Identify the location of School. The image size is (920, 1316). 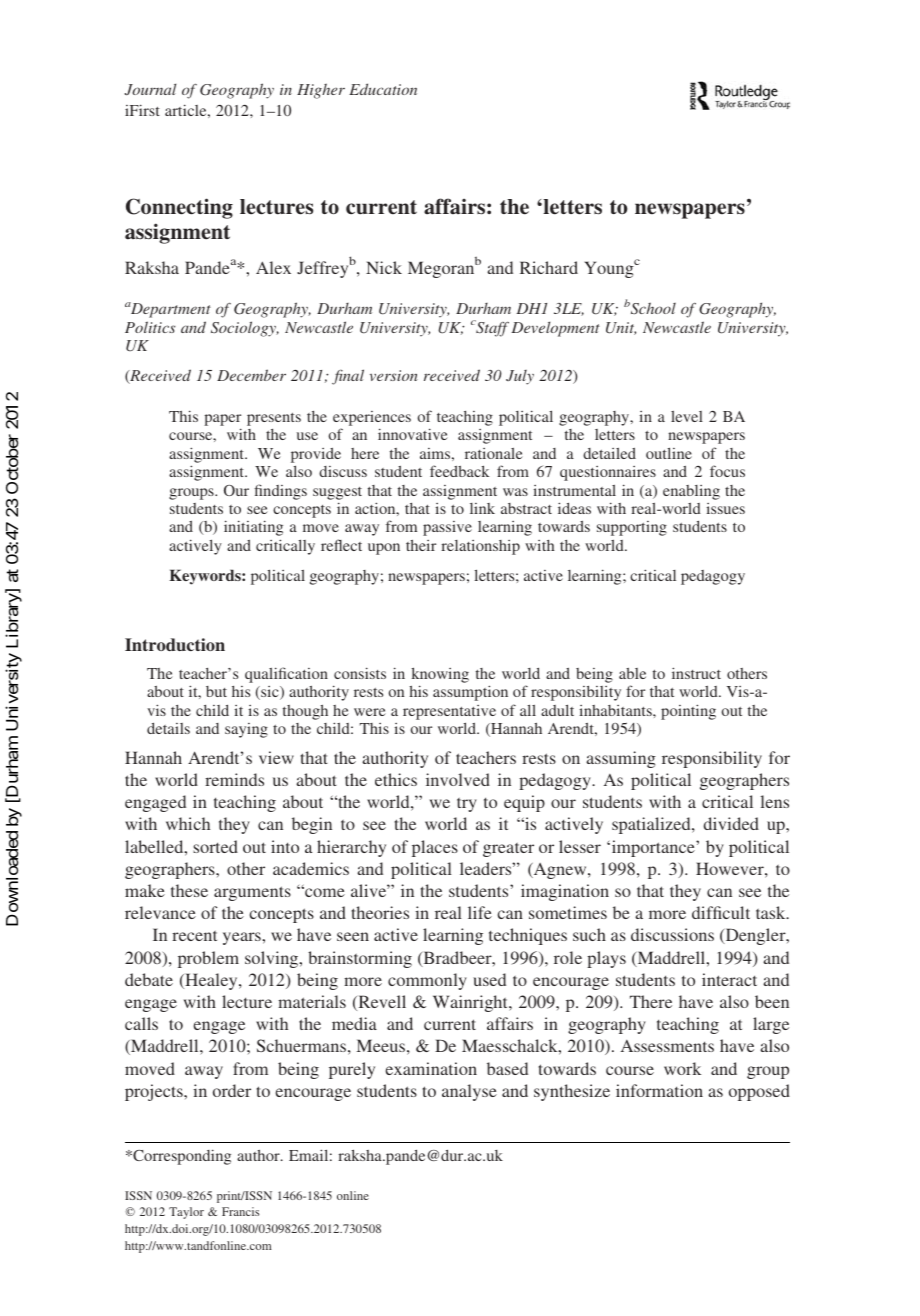
(653, 308).
